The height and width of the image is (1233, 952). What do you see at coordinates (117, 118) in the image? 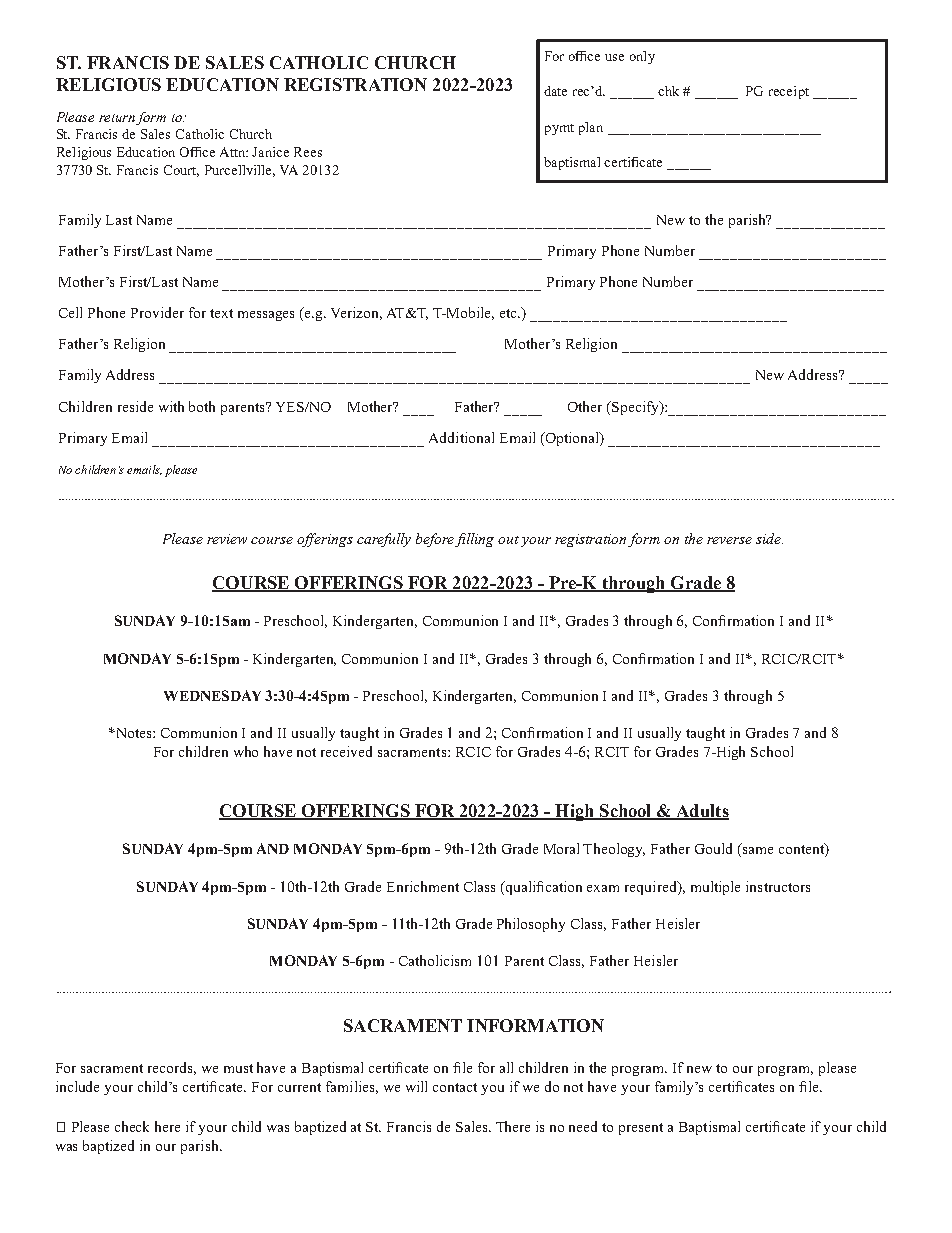
I see `return` at bounding box center [117, 118].
